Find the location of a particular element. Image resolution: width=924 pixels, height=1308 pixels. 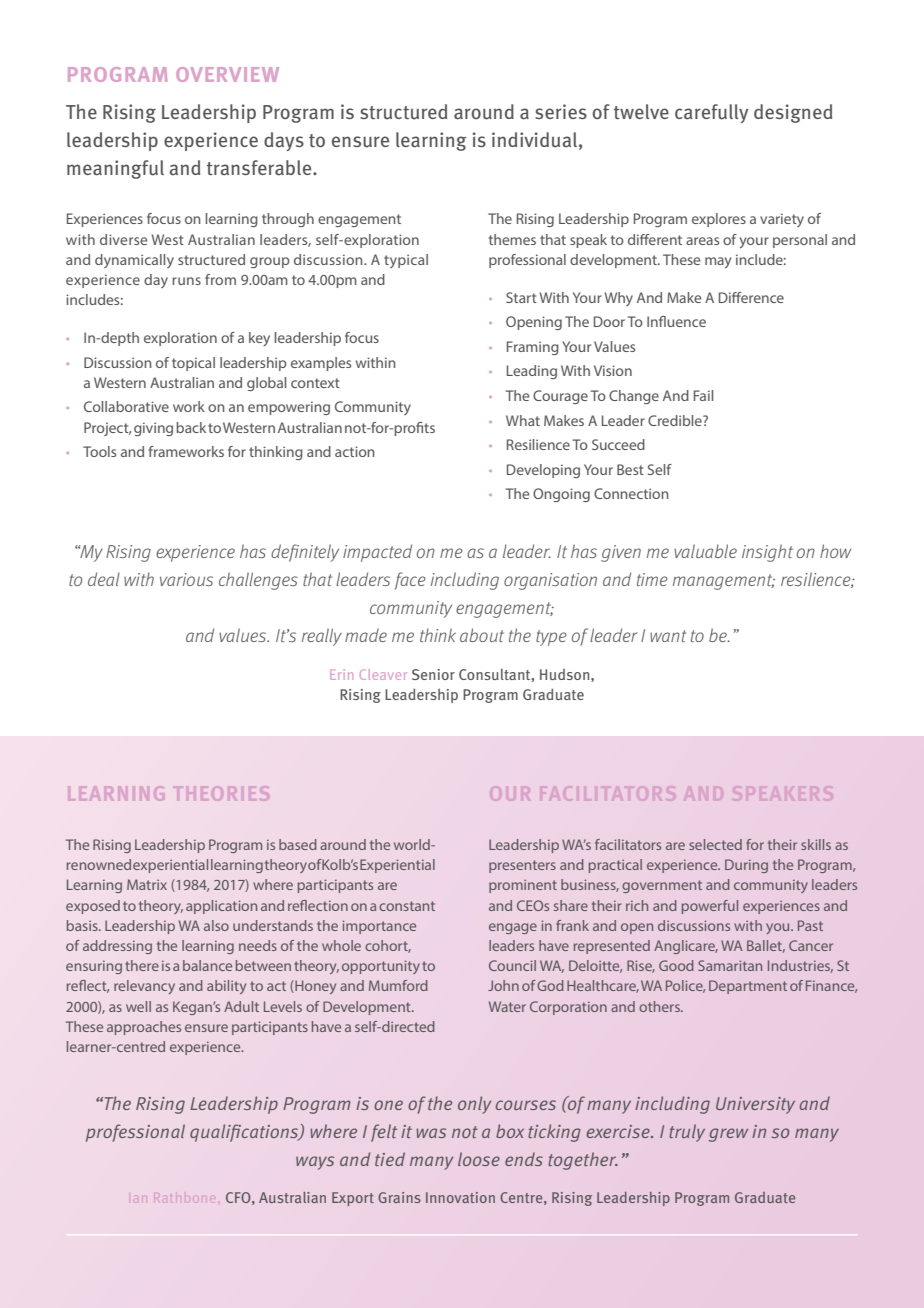

OVERVIEW is located at coordinates (227, 74).
